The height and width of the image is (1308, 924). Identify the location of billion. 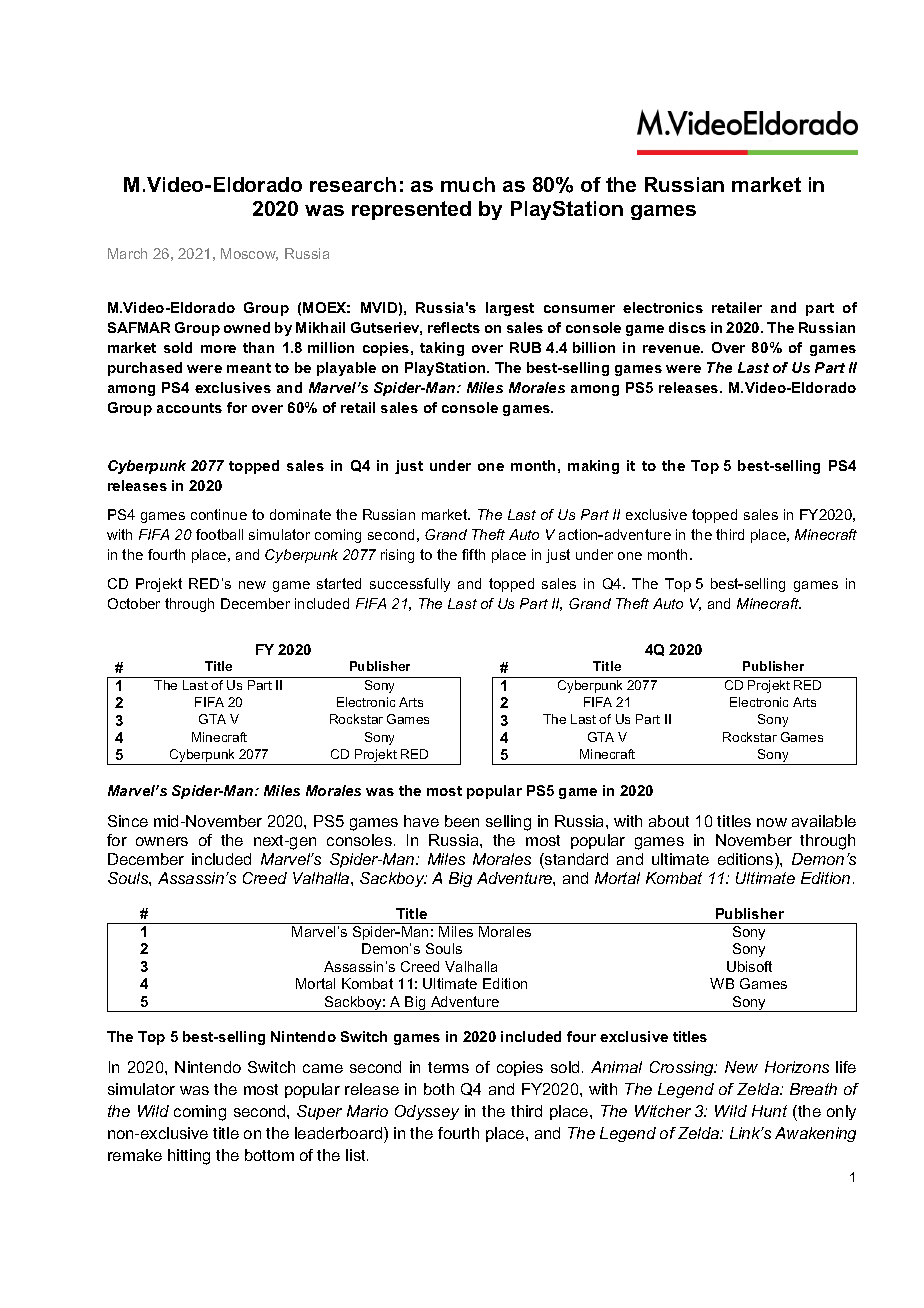
(594, 347).
